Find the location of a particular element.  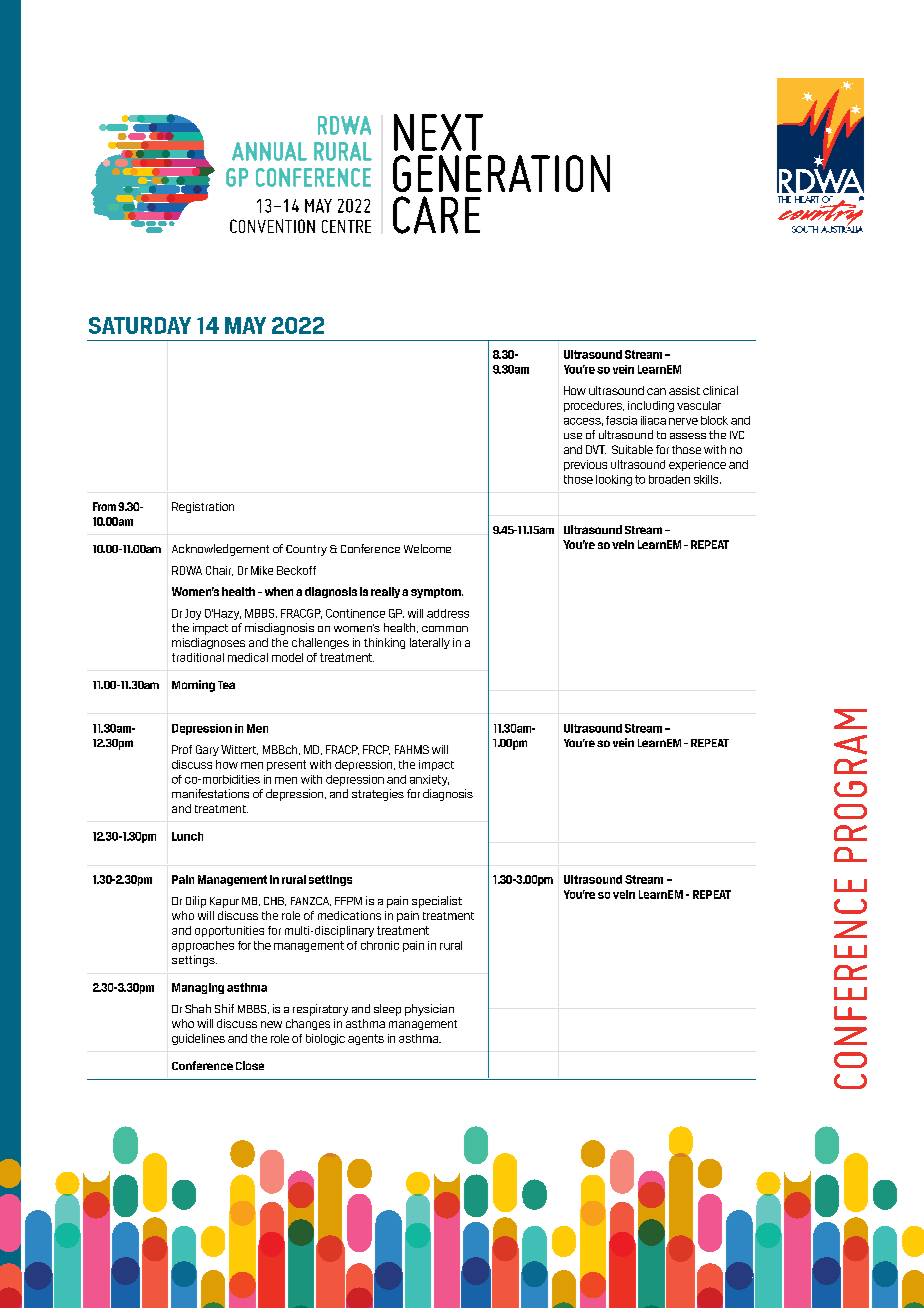

Welcome is located at coordinates (427, 548).
